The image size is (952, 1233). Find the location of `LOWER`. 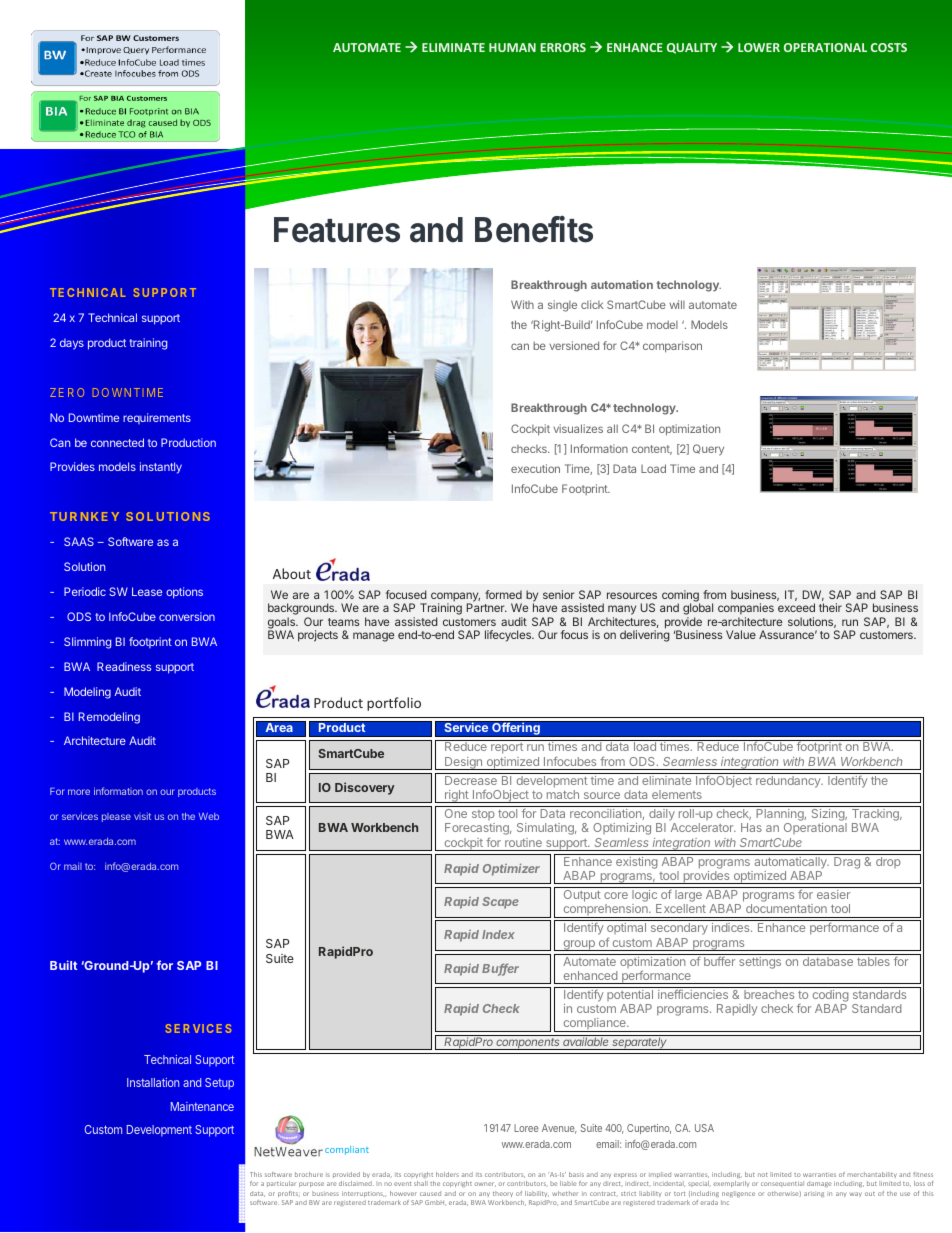

LOWER is located at coordinates (759, 47).
